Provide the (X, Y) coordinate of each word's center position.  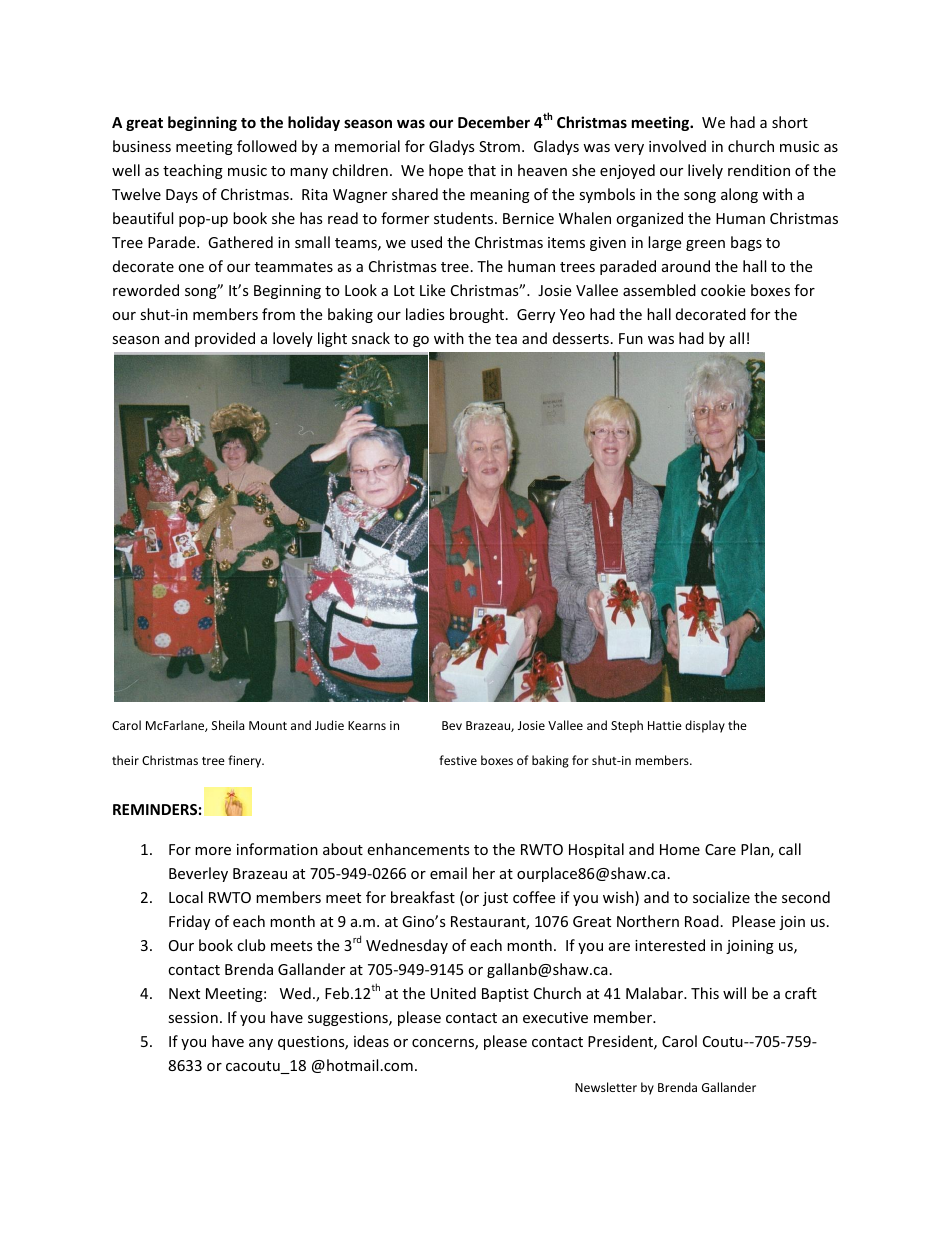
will (734, 993)
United (453, 993)
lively (705, 171)
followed (267, 146)
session (193, 1017)
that (482, 170)
